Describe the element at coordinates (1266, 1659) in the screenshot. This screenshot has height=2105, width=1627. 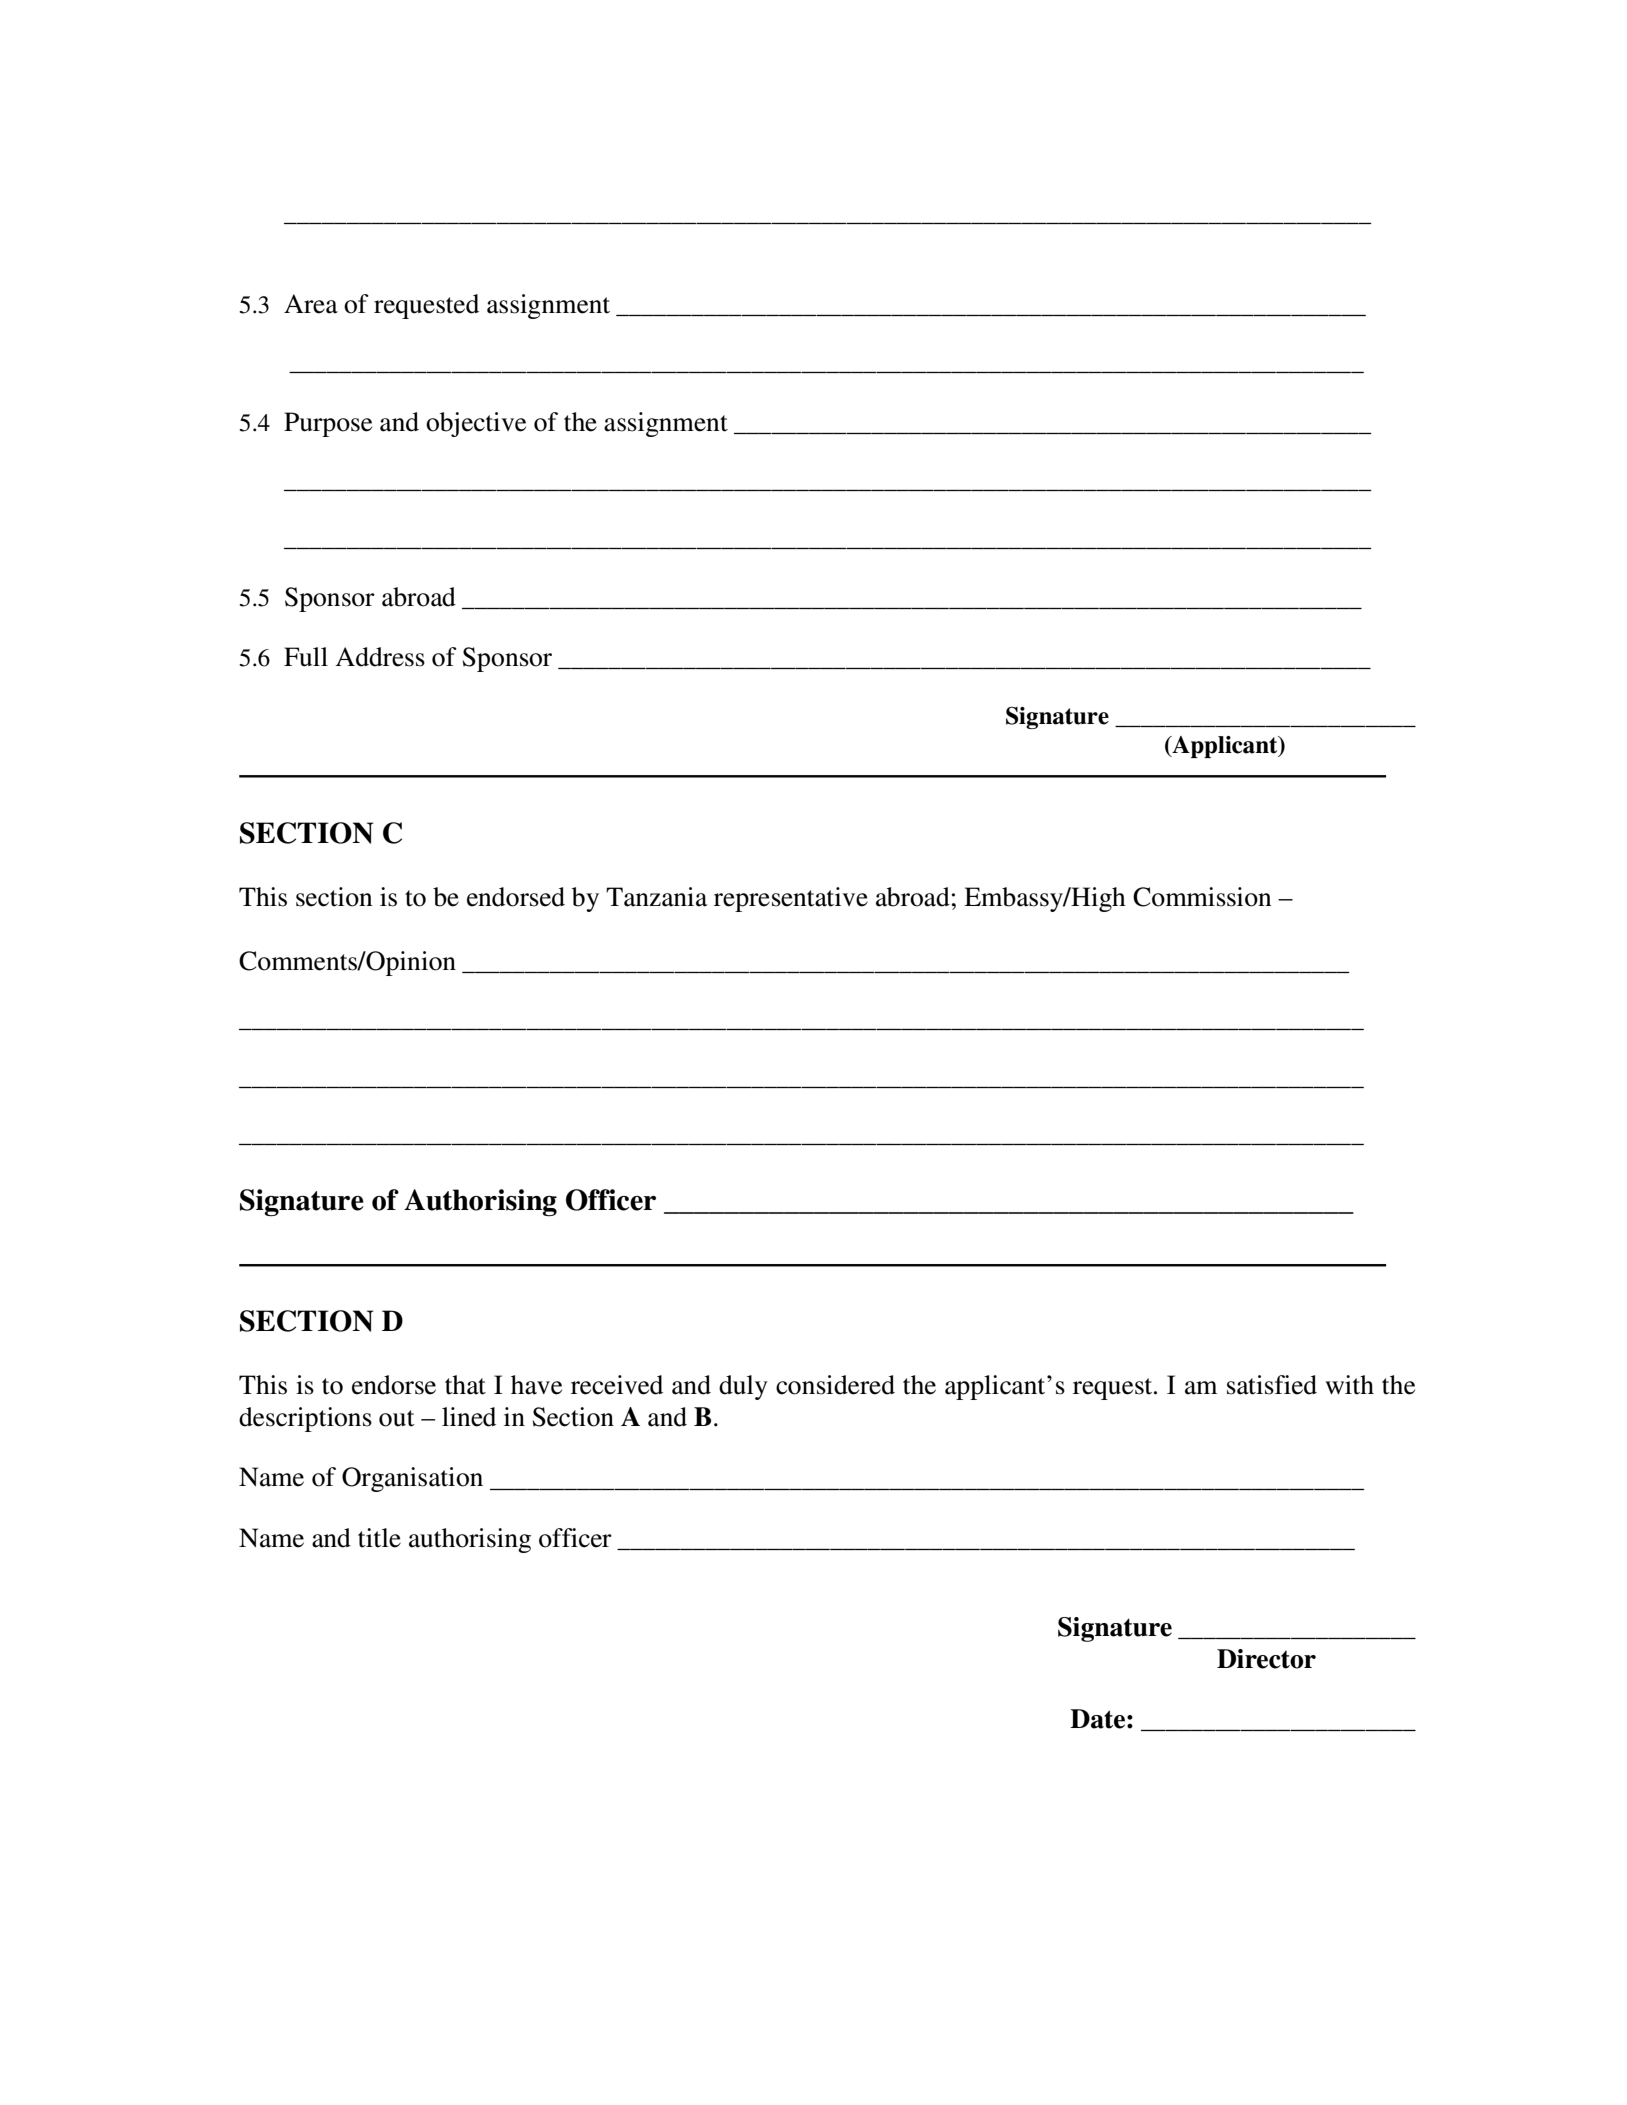
I see `Director` at that location.
